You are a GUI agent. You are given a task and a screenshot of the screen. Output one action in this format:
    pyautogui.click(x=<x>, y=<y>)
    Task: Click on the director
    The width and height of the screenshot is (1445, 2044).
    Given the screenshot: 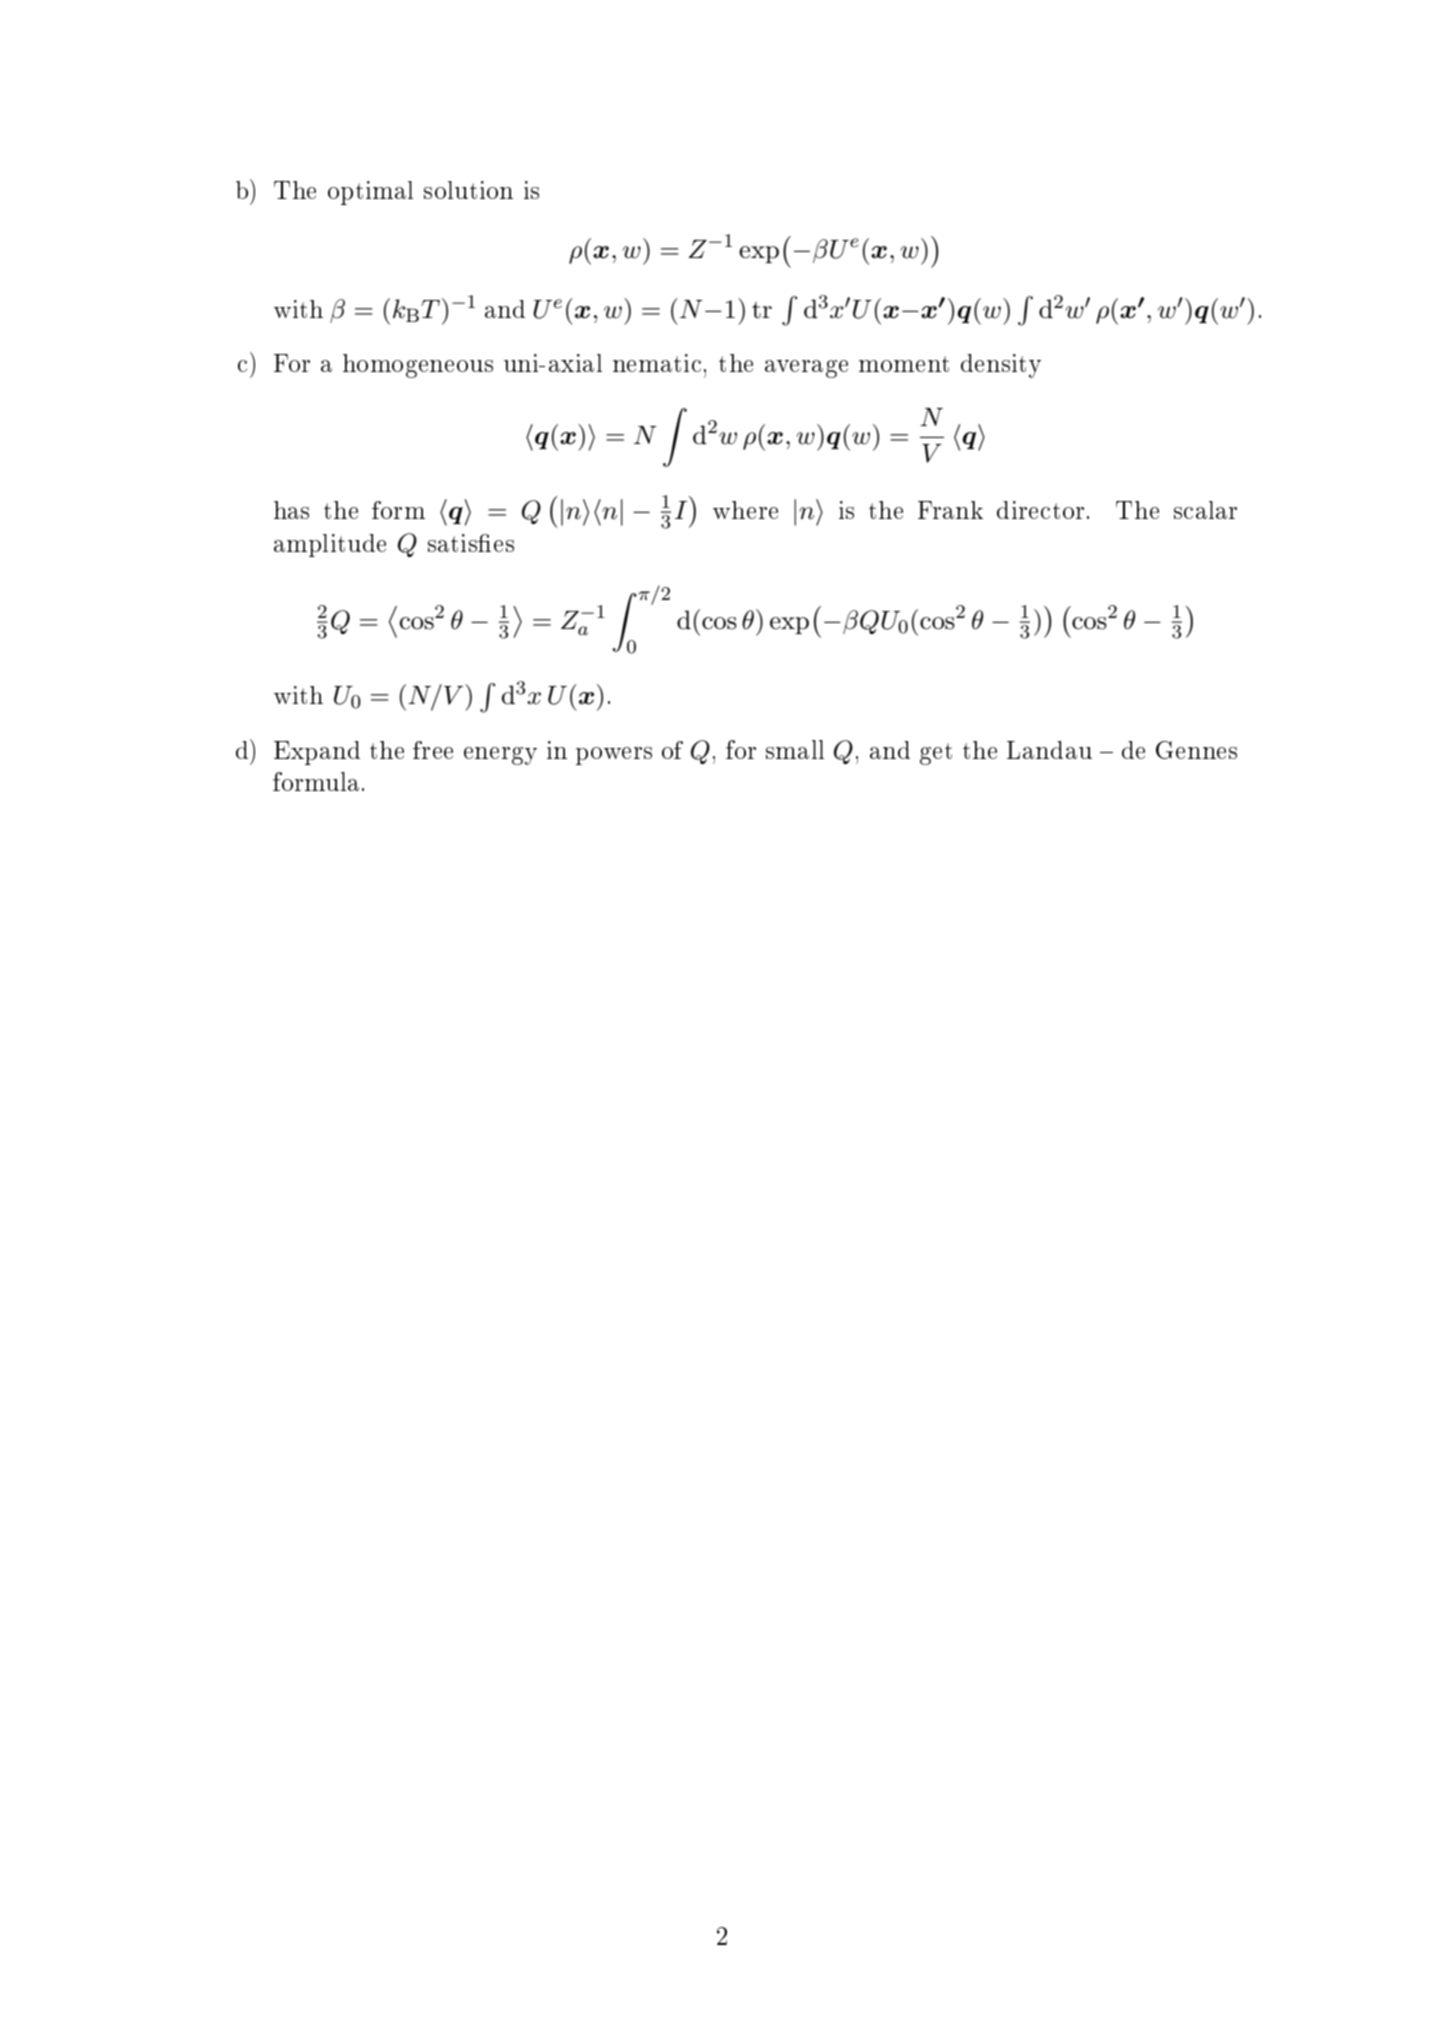 What is the action you would take?
    pyautogui.click(x=1040, y=510)
